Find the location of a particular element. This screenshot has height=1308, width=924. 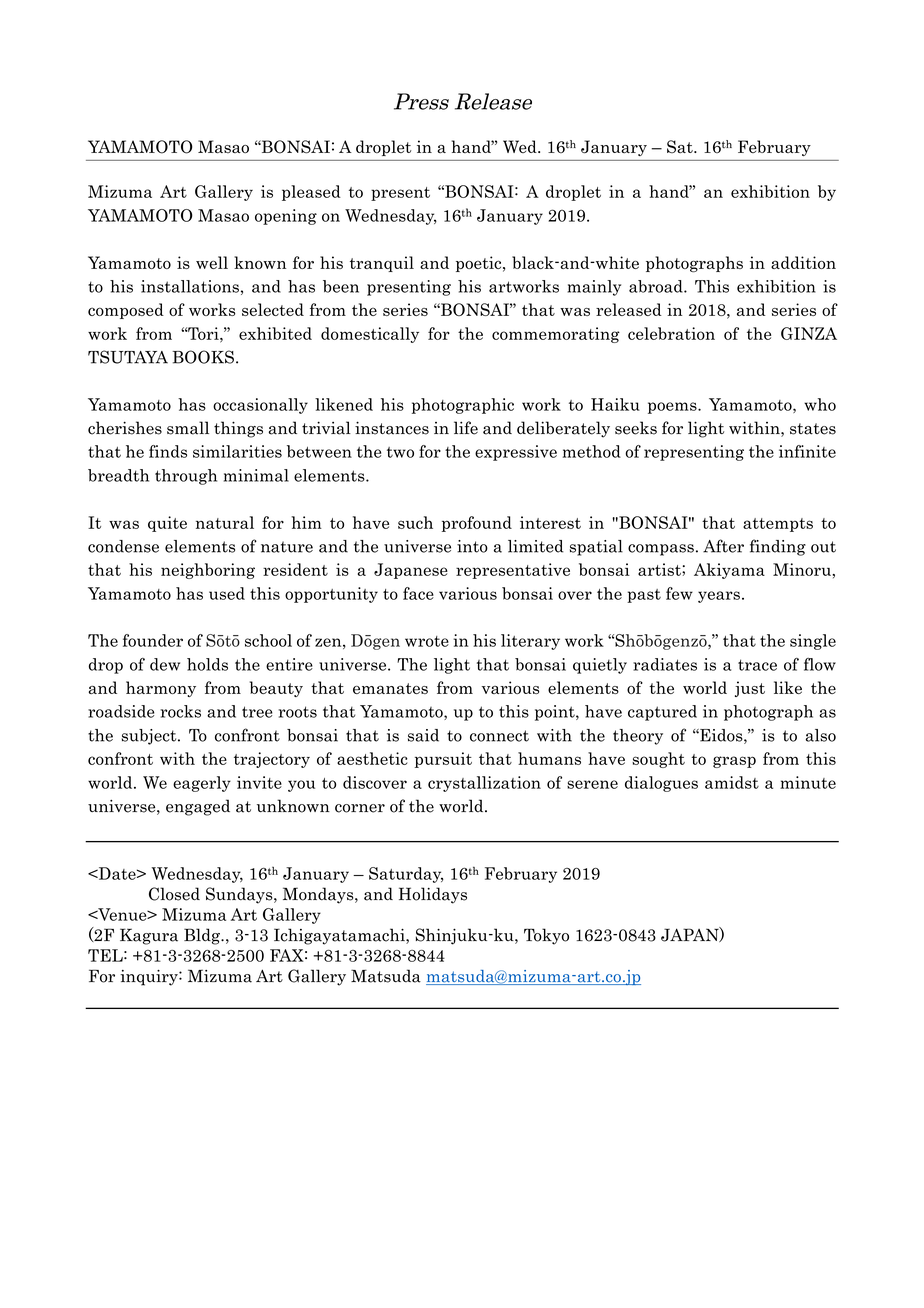

natural is located at coordinates (225, 522).
